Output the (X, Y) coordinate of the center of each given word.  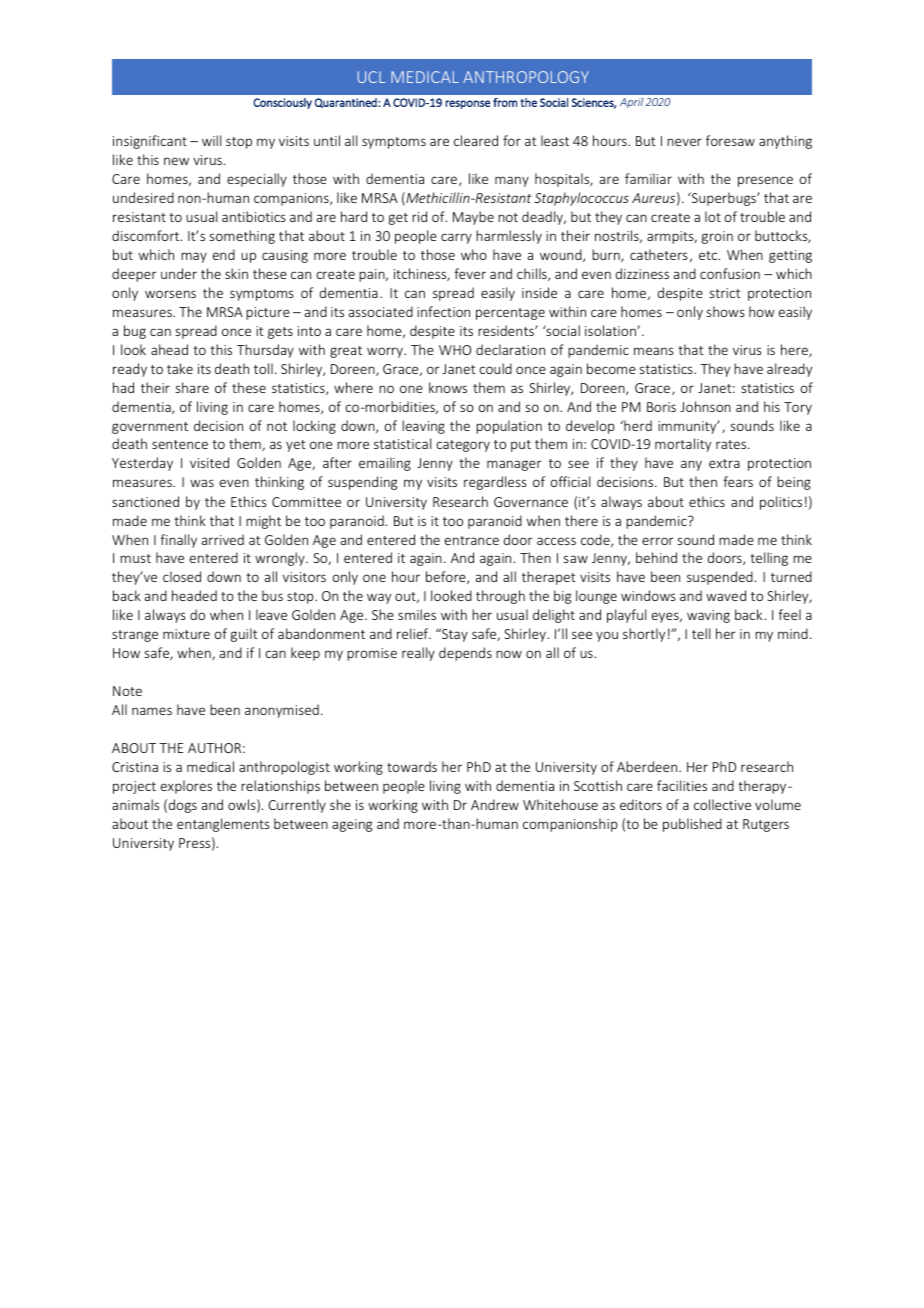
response (467, 104)
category (463, 446)
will (211, 140)
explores (186, 787)
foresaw (730, 140)
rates (732, 444)
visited (209, 462)
